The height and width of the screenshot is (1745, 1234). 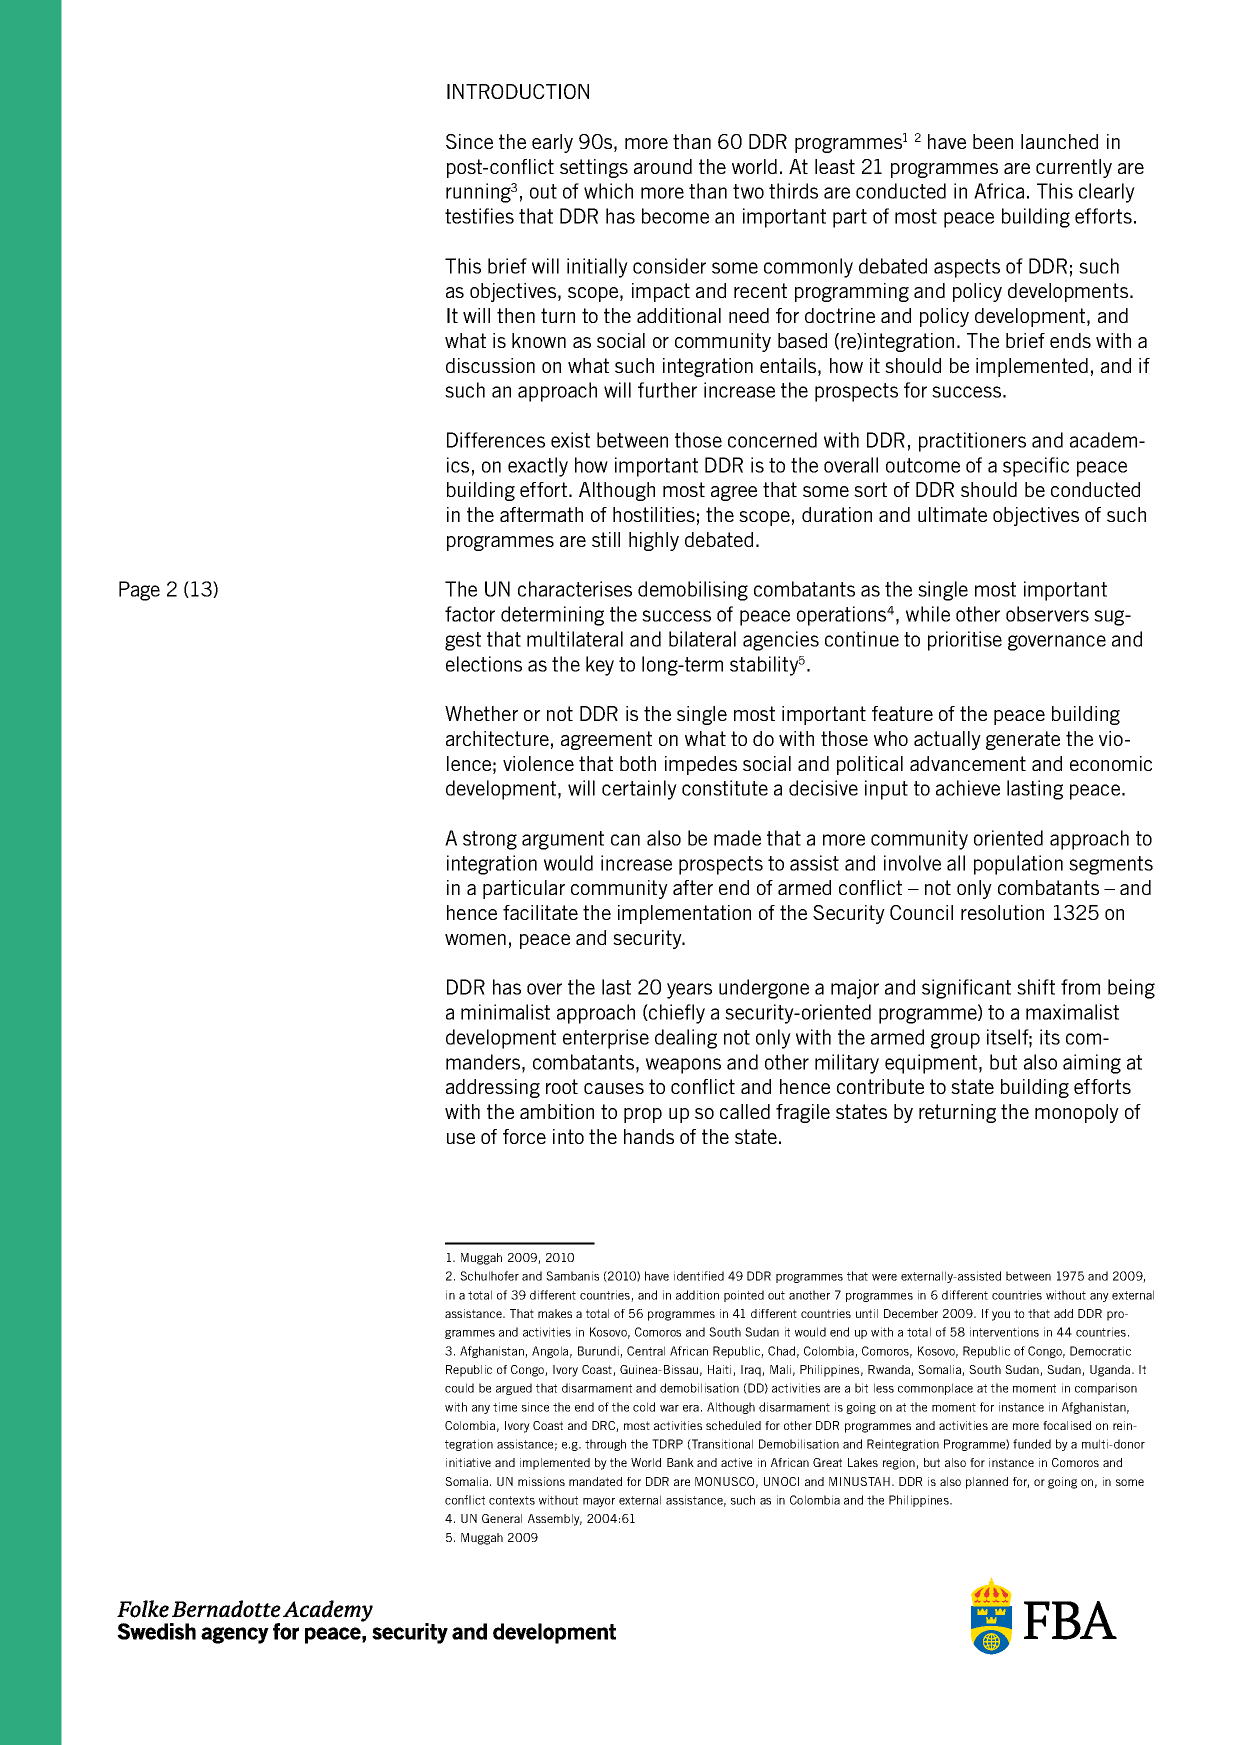 What do you see at coordinates (993, 141) in the screenshot?
I see `been` at bounding box center [993, 141].
